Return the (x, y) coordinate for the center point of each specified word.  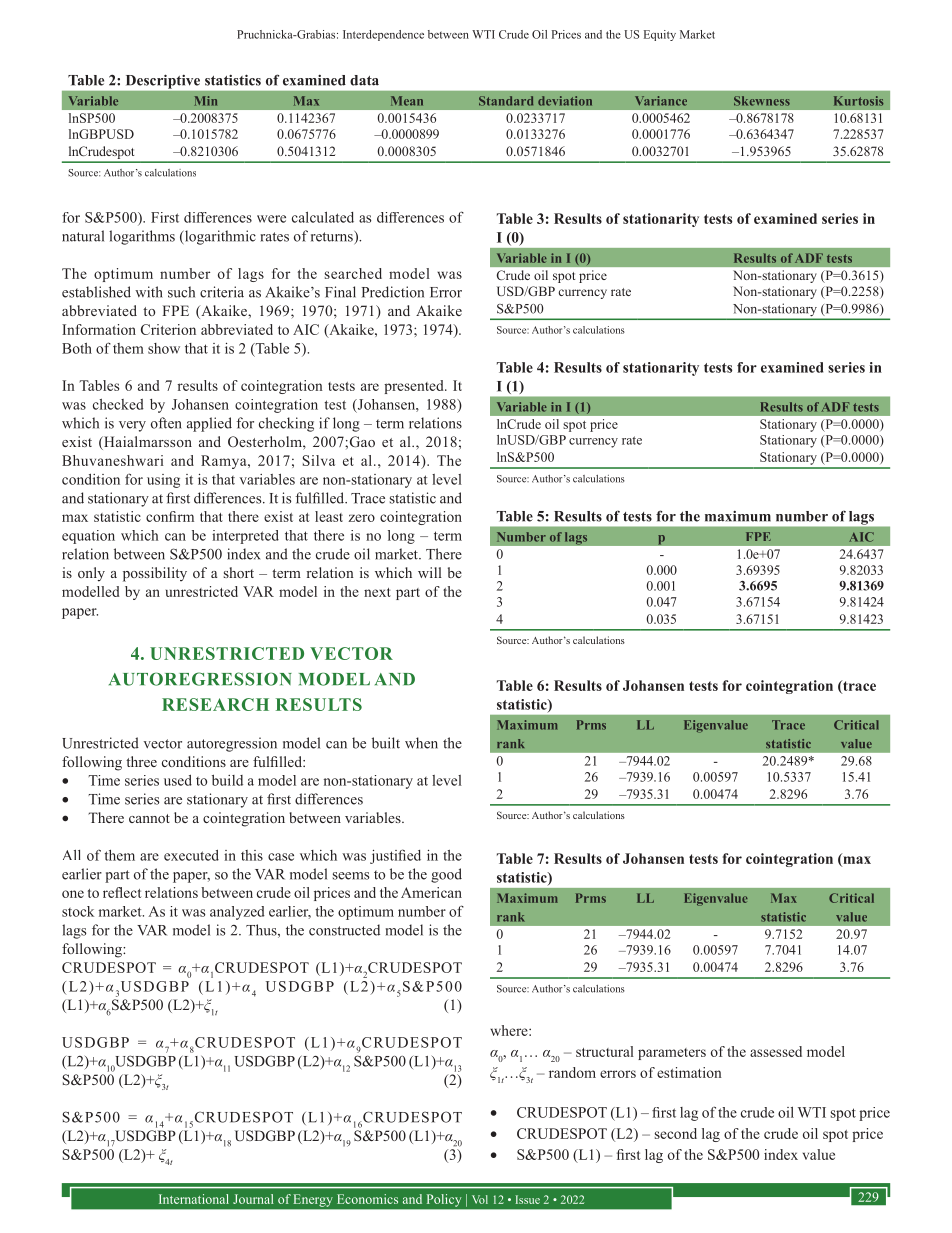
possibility (155, 574)
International (194, 1199)
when (421, 743)
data (364, 80)
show (164, 348)
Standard (506, 101)
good (446, 875)
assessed (776, 1051)
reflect (122, 892)
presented (415, 387)
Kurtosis (858, 101)
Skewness (762, 101)
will (430, 572)
